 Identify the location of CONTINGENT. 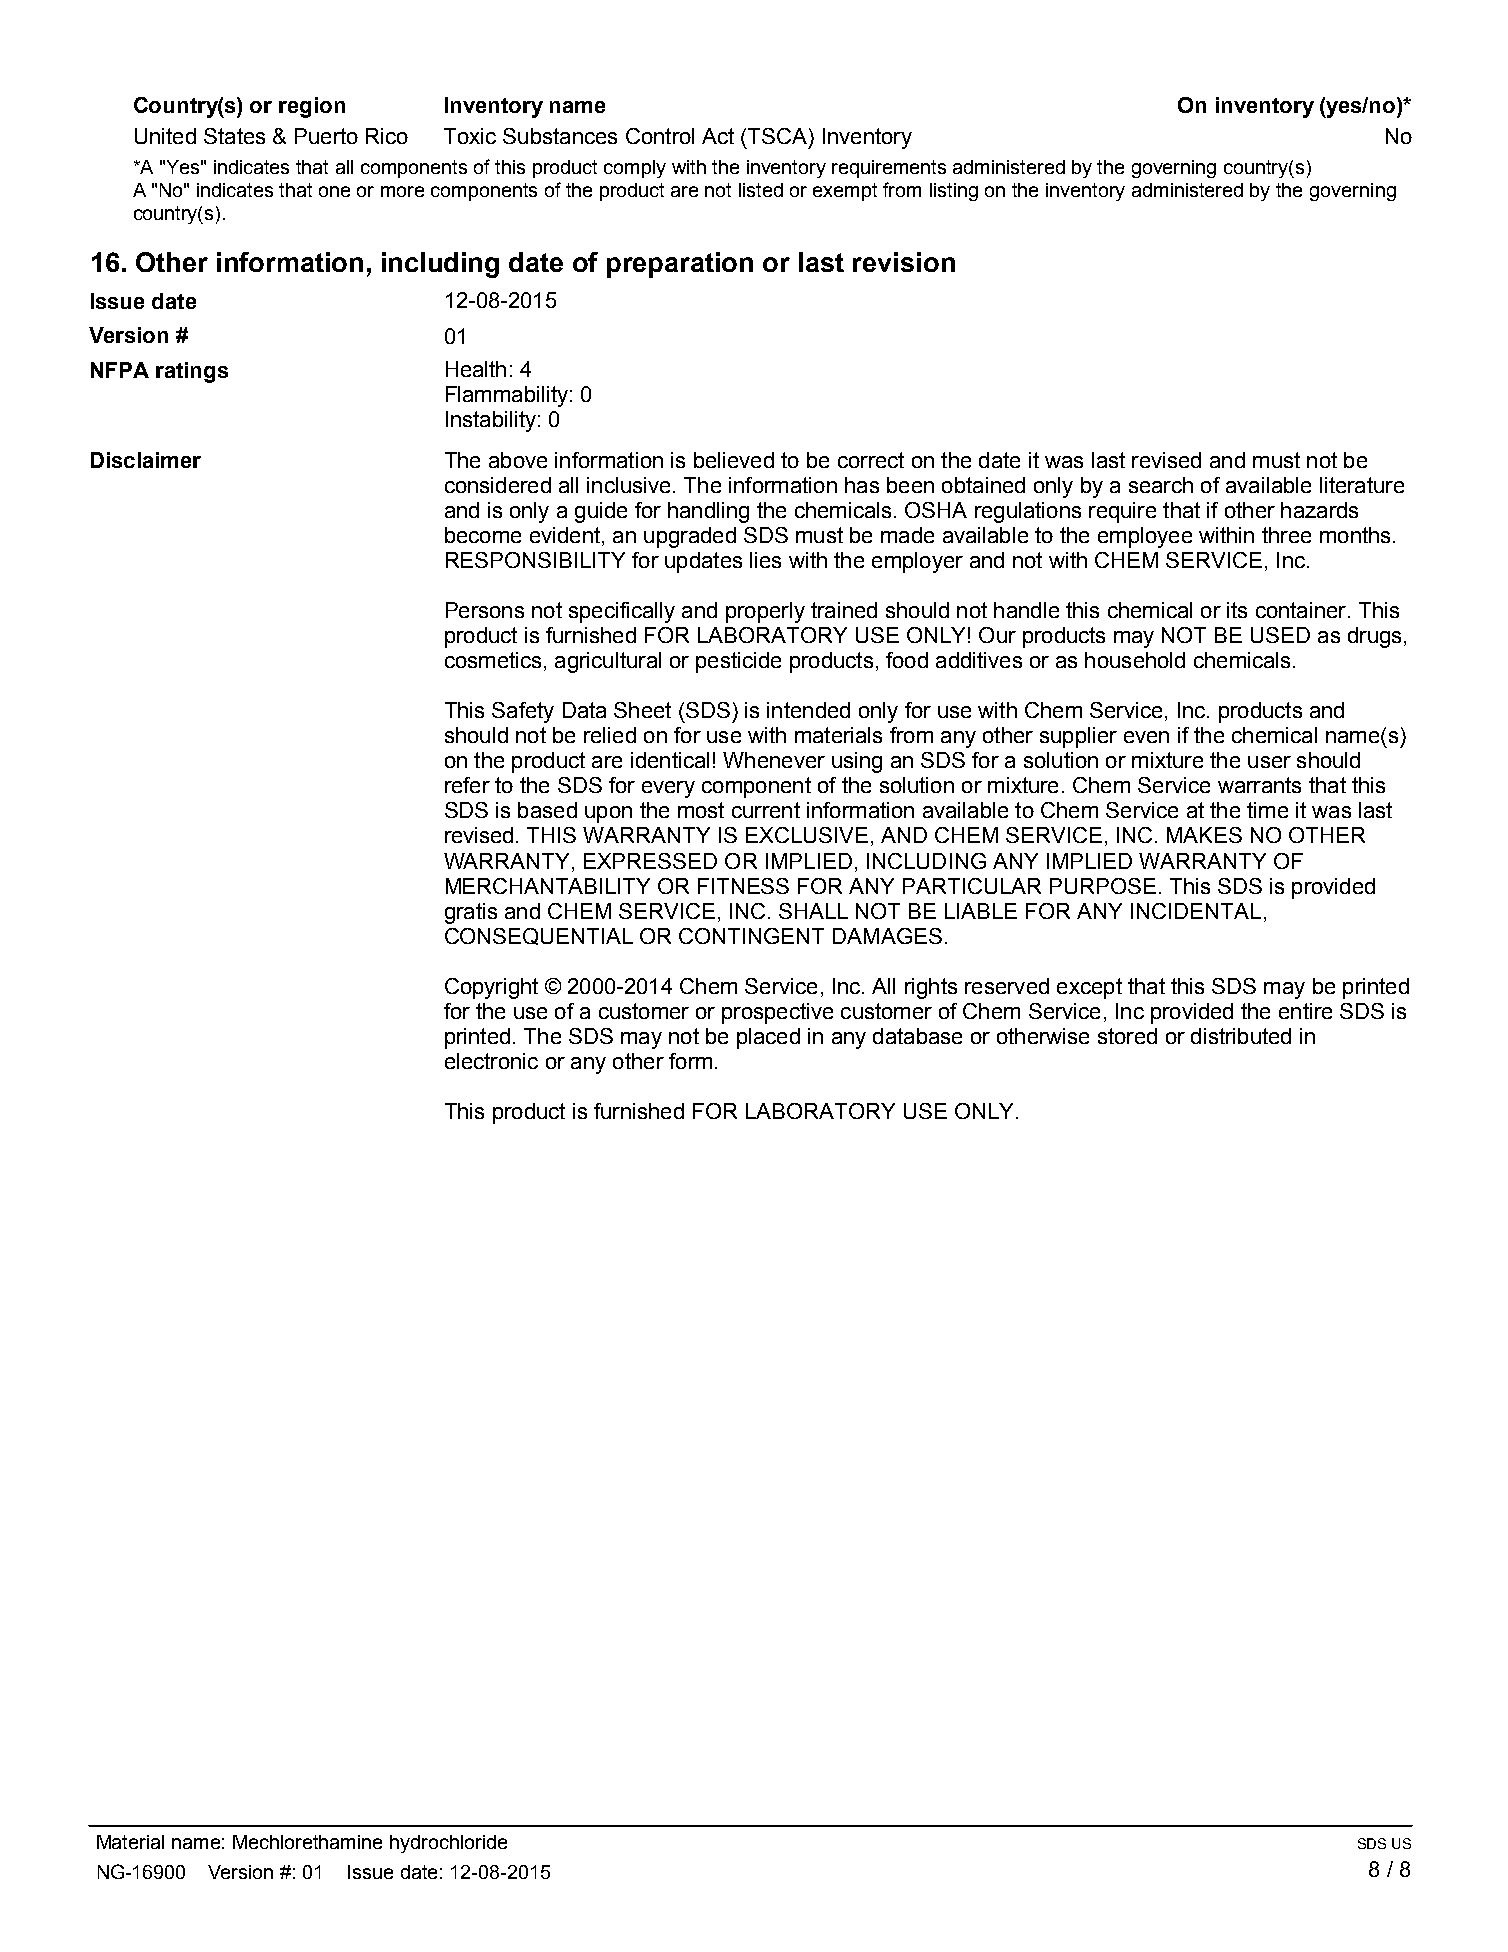
(751, 936).
